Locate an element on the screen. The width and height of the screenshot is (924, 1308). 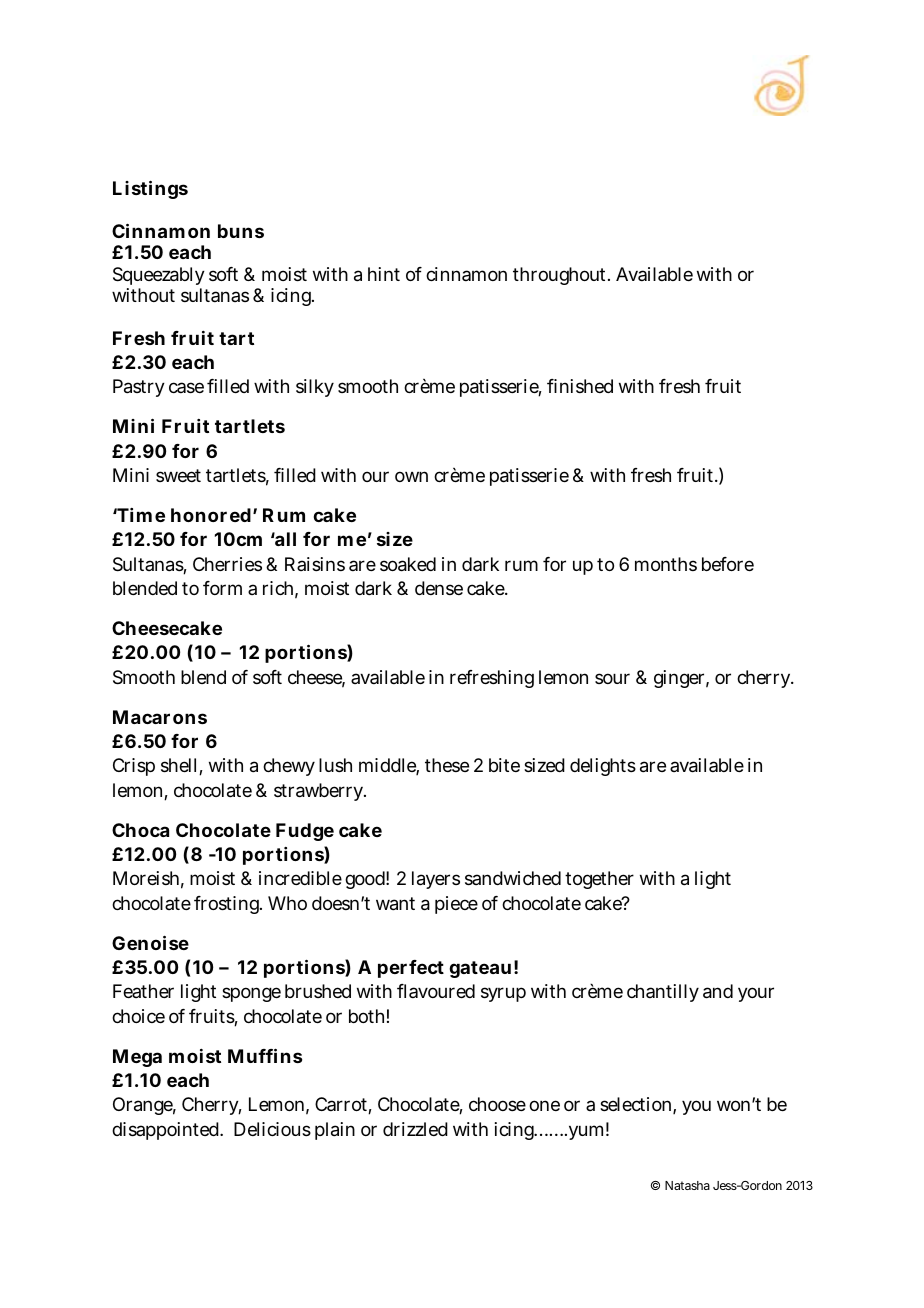
sweet is located at coordinates (178, 475).
